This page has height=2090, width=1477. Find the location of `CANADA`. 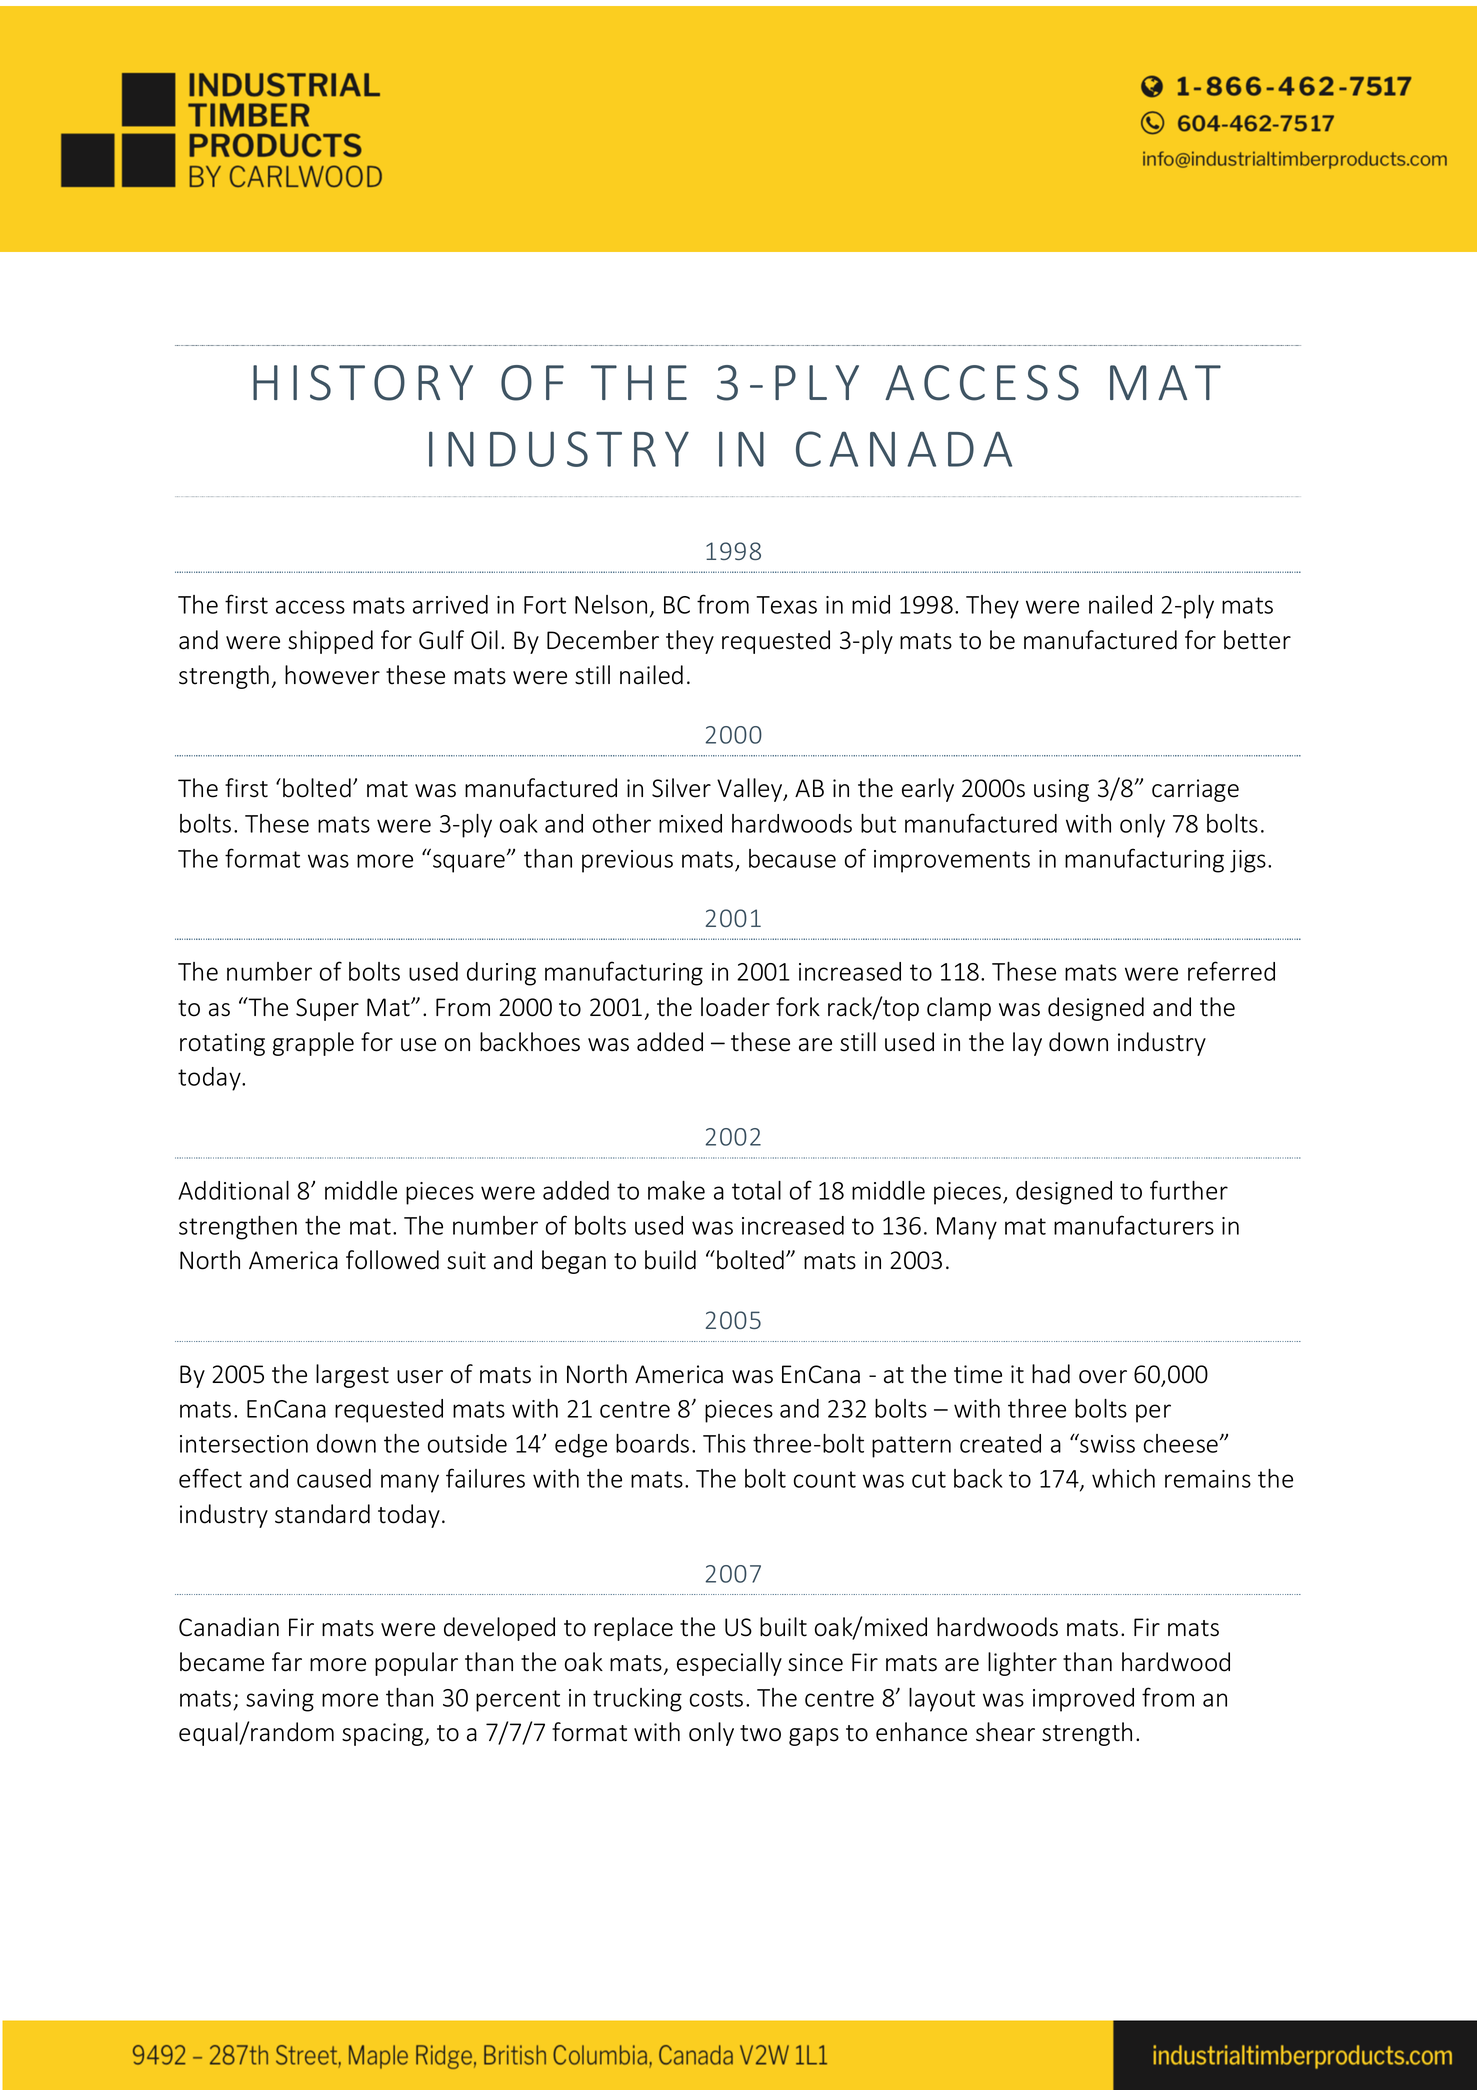

CANADA is located at coordinates (904, 449).
